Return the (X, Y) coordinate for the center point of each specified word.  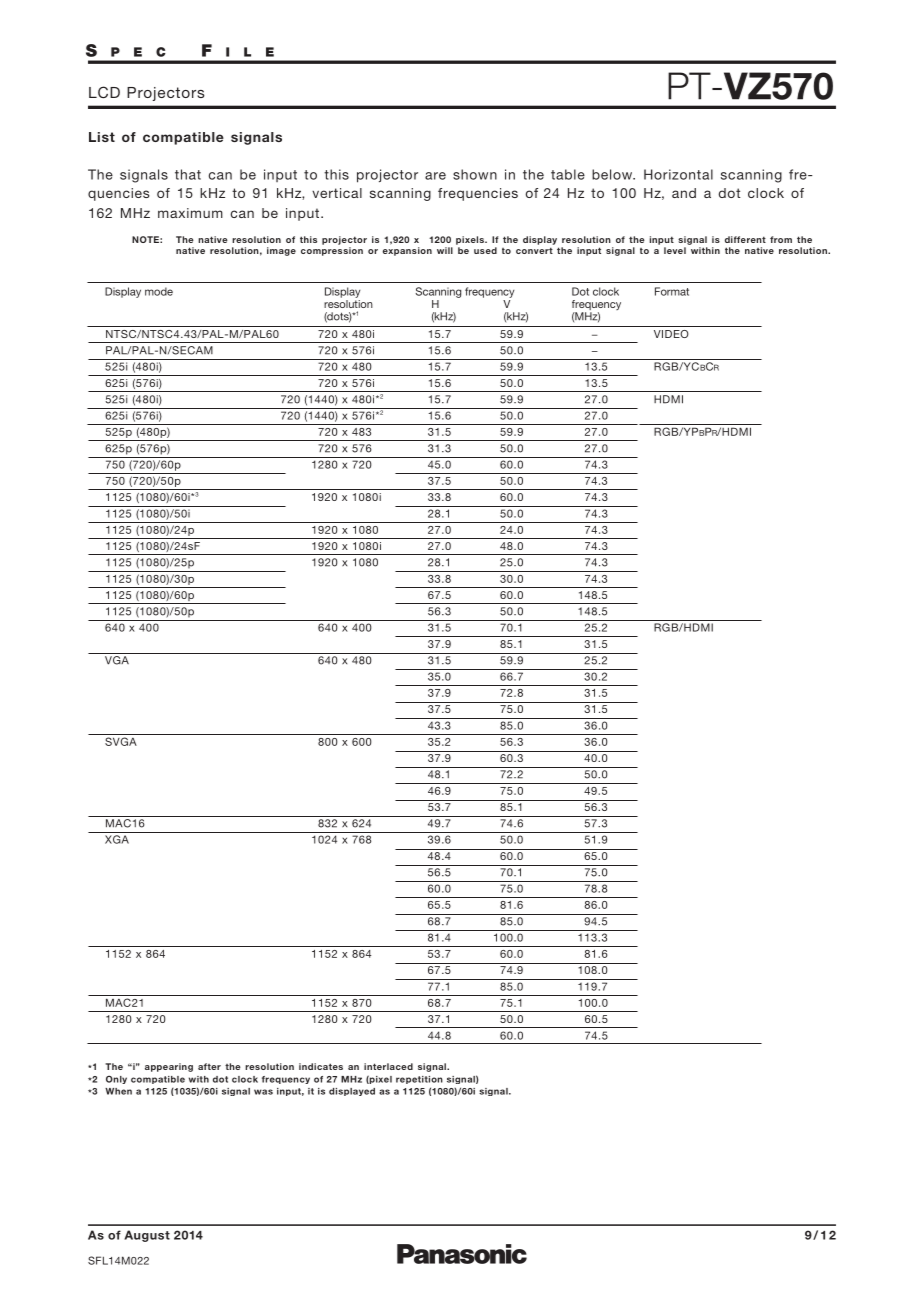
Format (672, 291)
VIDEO (671, 334)
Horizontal (678, 174)
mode (159, 291)
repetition (419, 1080)
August (147, 1236)
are (435, 176)
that (188, 174)
